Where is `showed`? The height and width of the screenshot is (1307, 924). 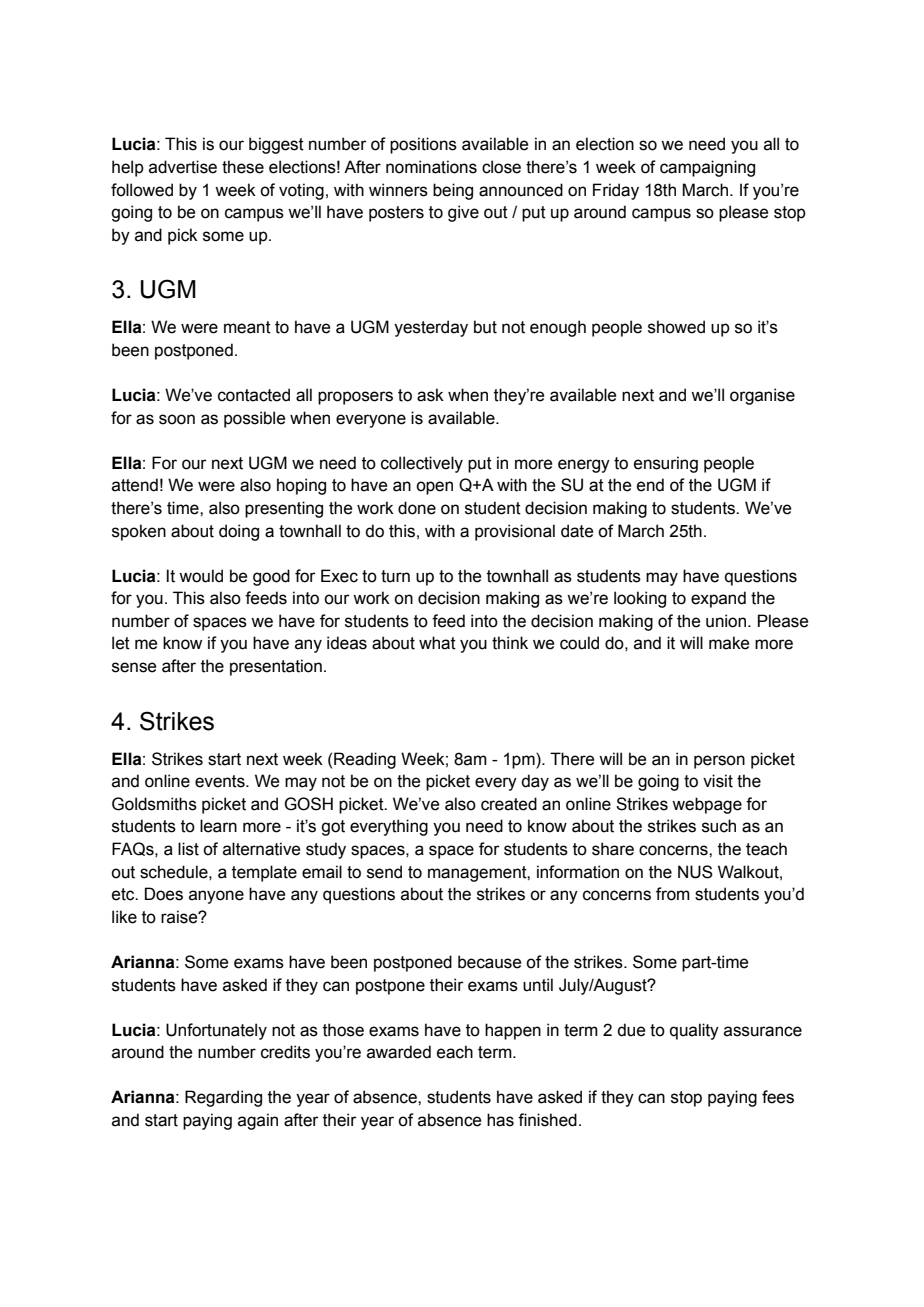 showed is located at coordinates (676, 327).
